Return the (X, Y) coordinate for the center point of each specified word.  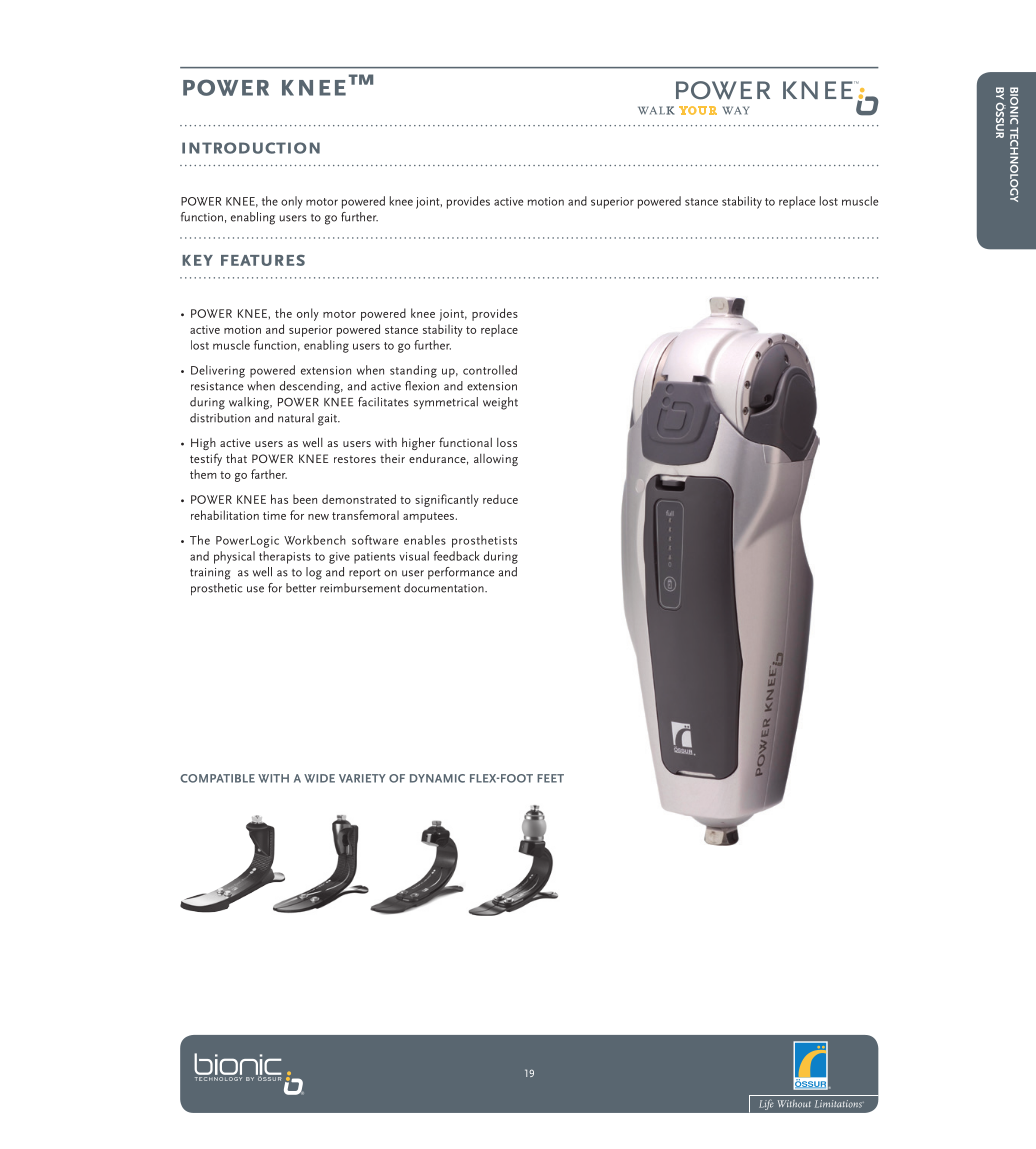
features (263, 260)
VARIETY (362, 778)
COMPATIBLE (217, 778)
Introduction (251, 148)
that (236, 458)
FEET (550, 778)
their (392, 458)
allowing (496, 460)
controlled (490, 370)
